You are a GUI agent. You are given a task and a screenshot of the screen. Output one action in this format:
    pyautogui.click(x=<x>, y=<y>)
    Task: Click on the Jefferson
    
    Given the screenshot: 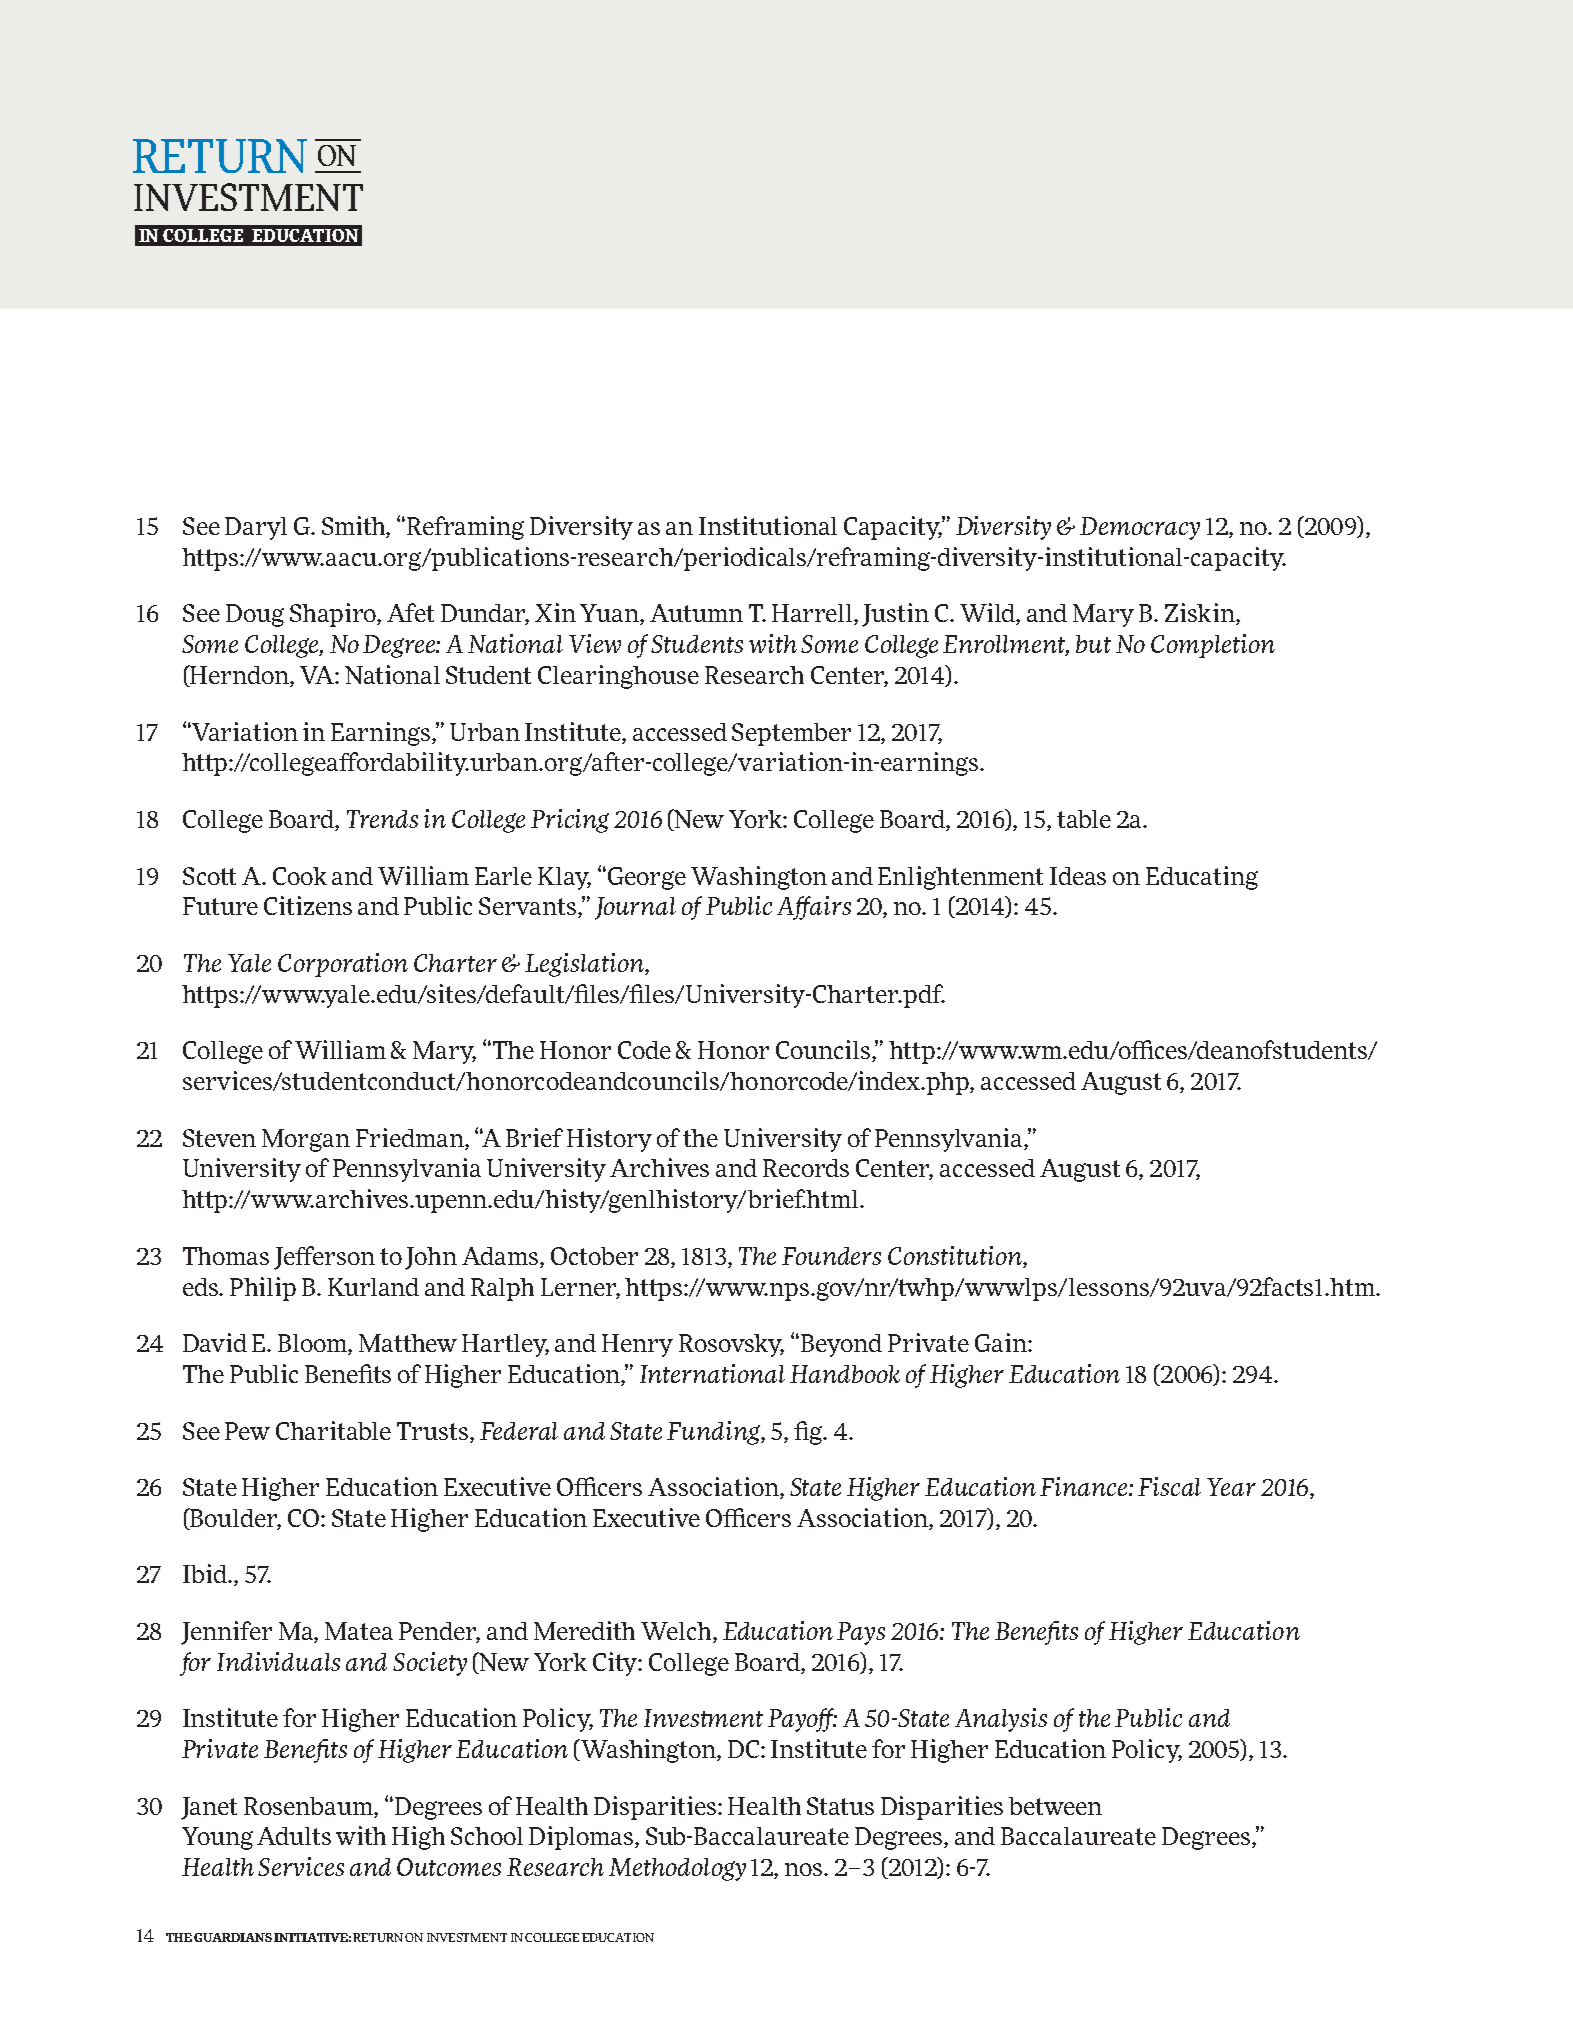 What is the action you would take?
    pyautogui.click(x=324, y=1258)
